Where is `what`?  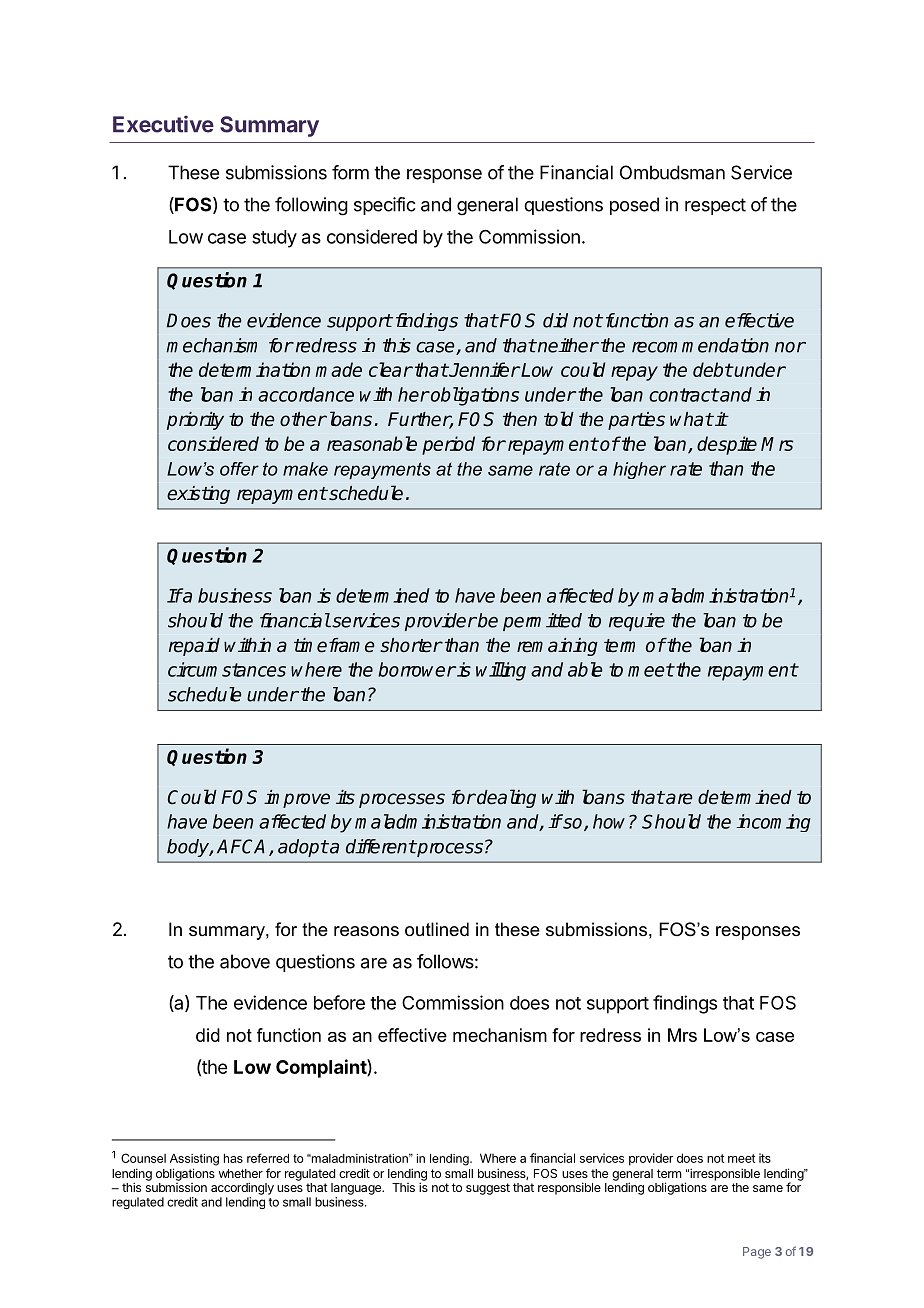 what is located at coordinates (691, 419).
